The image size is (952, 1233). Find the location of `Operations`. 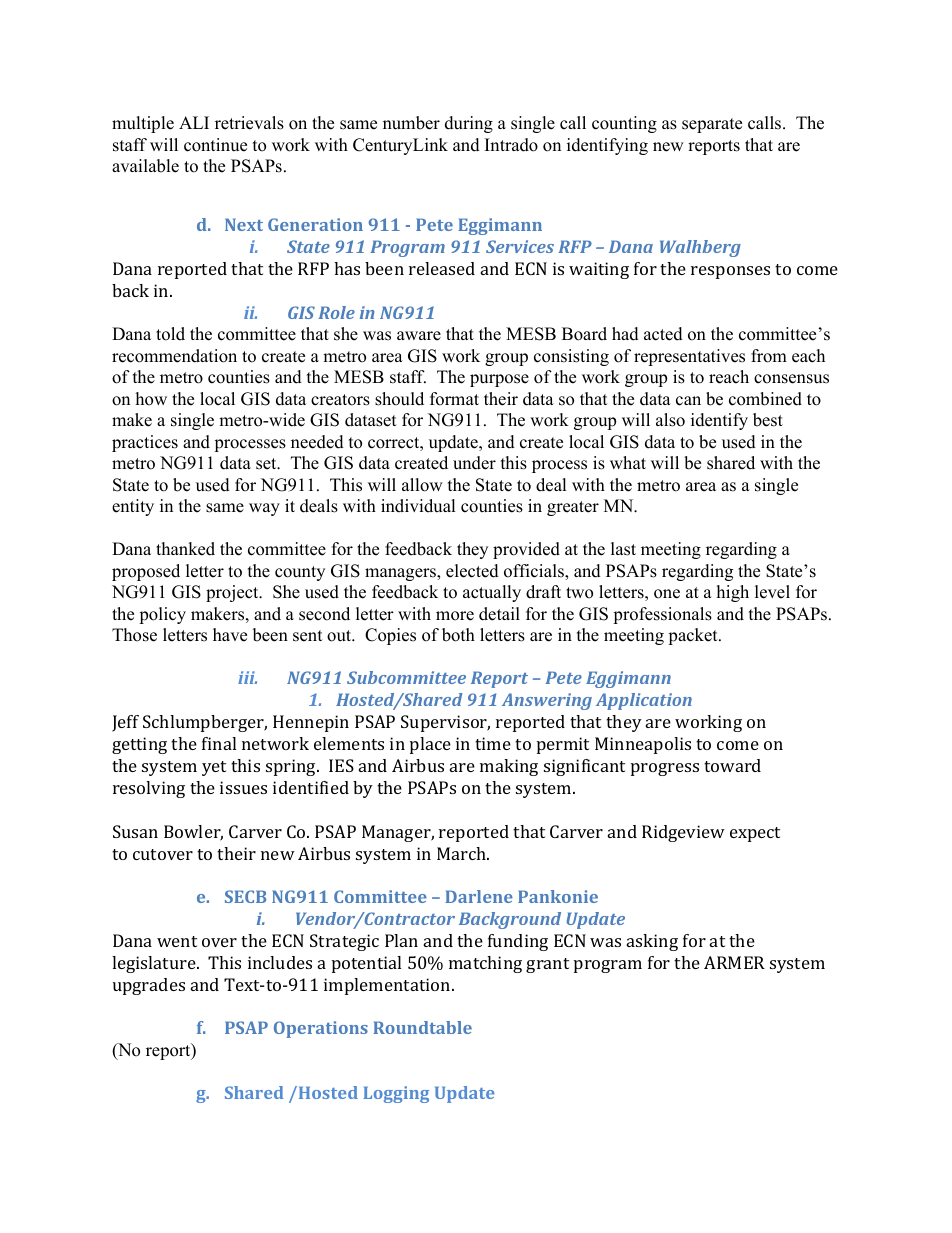

Operations is located at coordinates (321, 1029).
